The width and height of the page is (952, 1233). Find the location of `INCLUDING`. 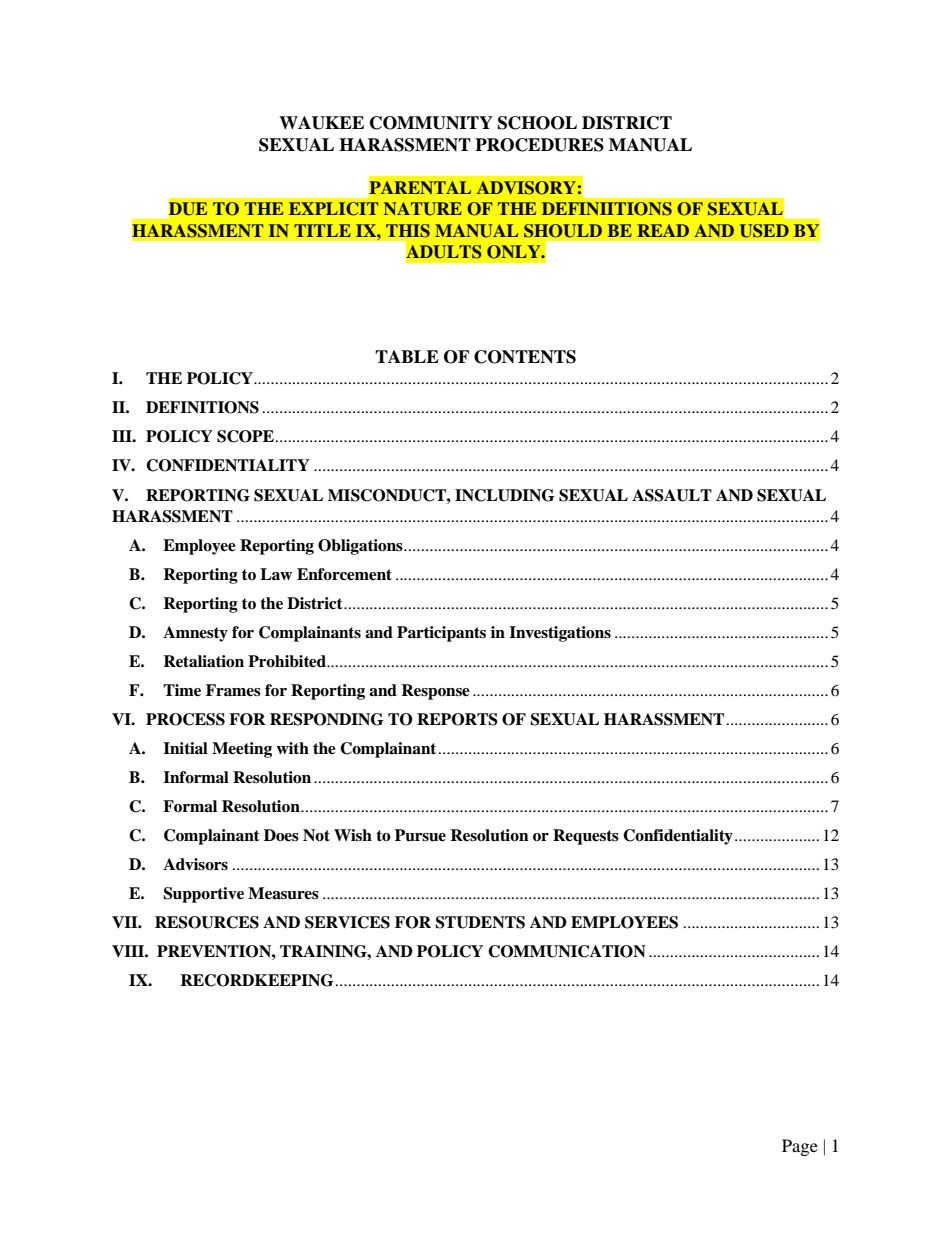

INCLUDING is located at coordinates (505, 495).
